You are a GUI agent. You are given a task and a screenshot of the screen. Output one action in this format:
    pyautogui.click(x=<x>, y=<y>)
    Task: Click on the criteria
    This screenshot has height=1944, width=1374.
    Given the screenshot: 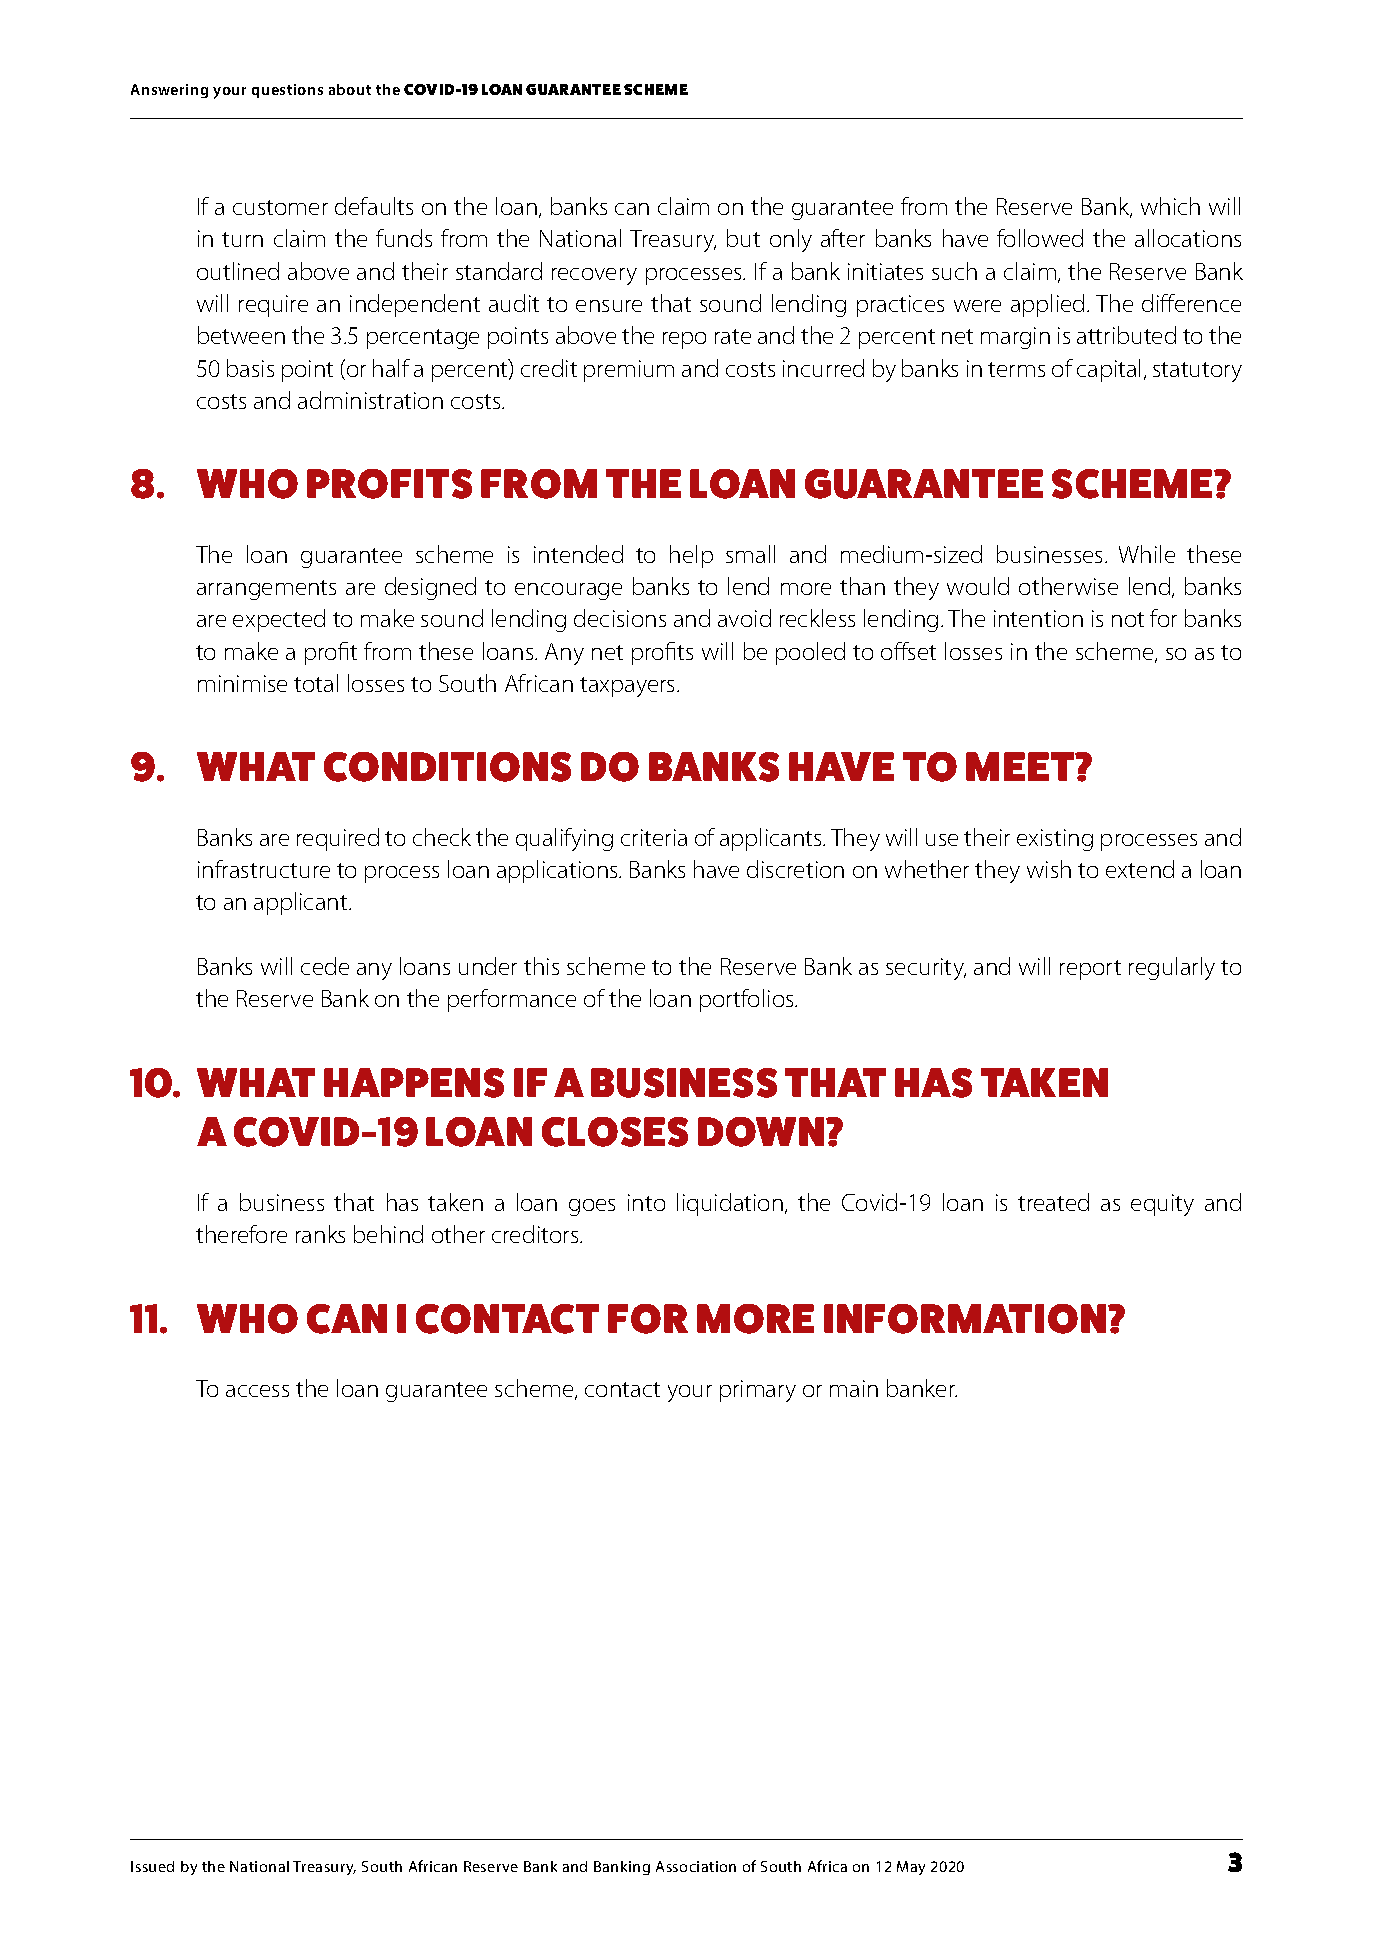 What is the action you would take?
    pyautogui.click(x=654, y=837)
